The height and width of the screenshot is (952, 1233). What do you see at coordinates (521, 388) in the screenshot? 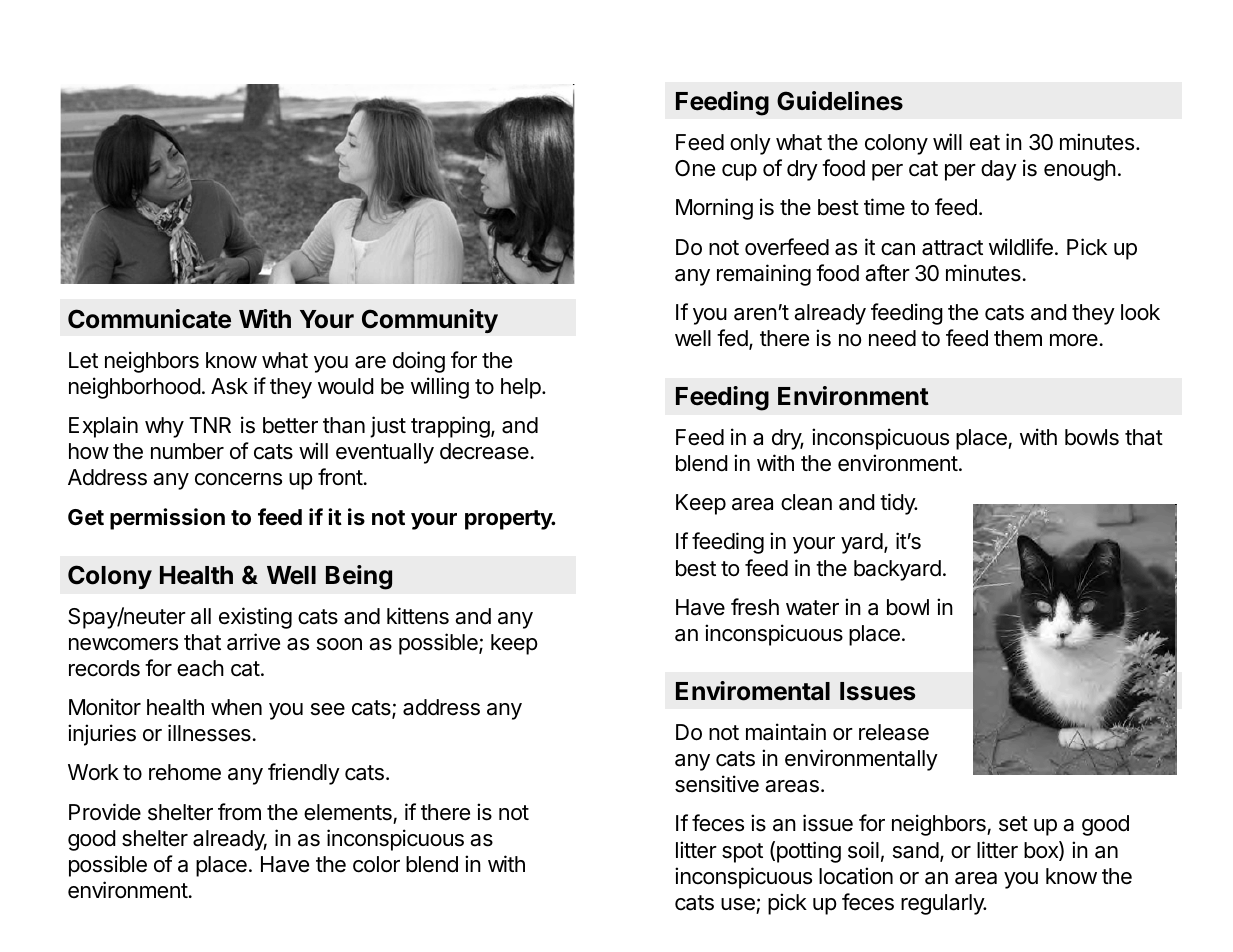
I see `help` at bounding box center [521, 388].
